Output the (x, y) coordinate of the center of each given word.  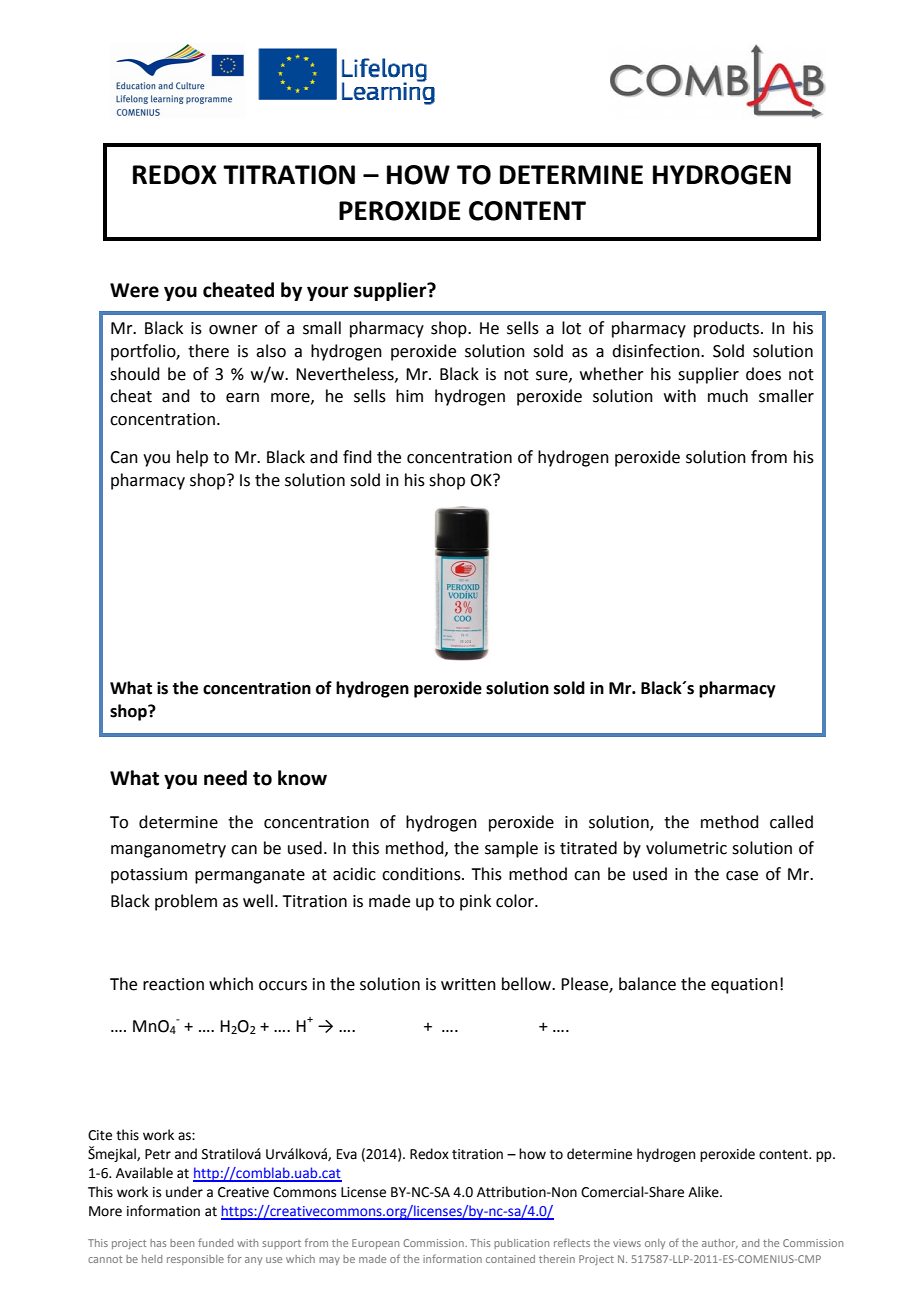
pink (475, 902)
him (409, 395)
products (728, 329)
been (182, 1243)
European (375, 1244)
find (357, 457)
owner (233, 330)
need (225, 778)
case (742, 876)
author (720, 1244)
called (791, 822)
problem (186, 902)
